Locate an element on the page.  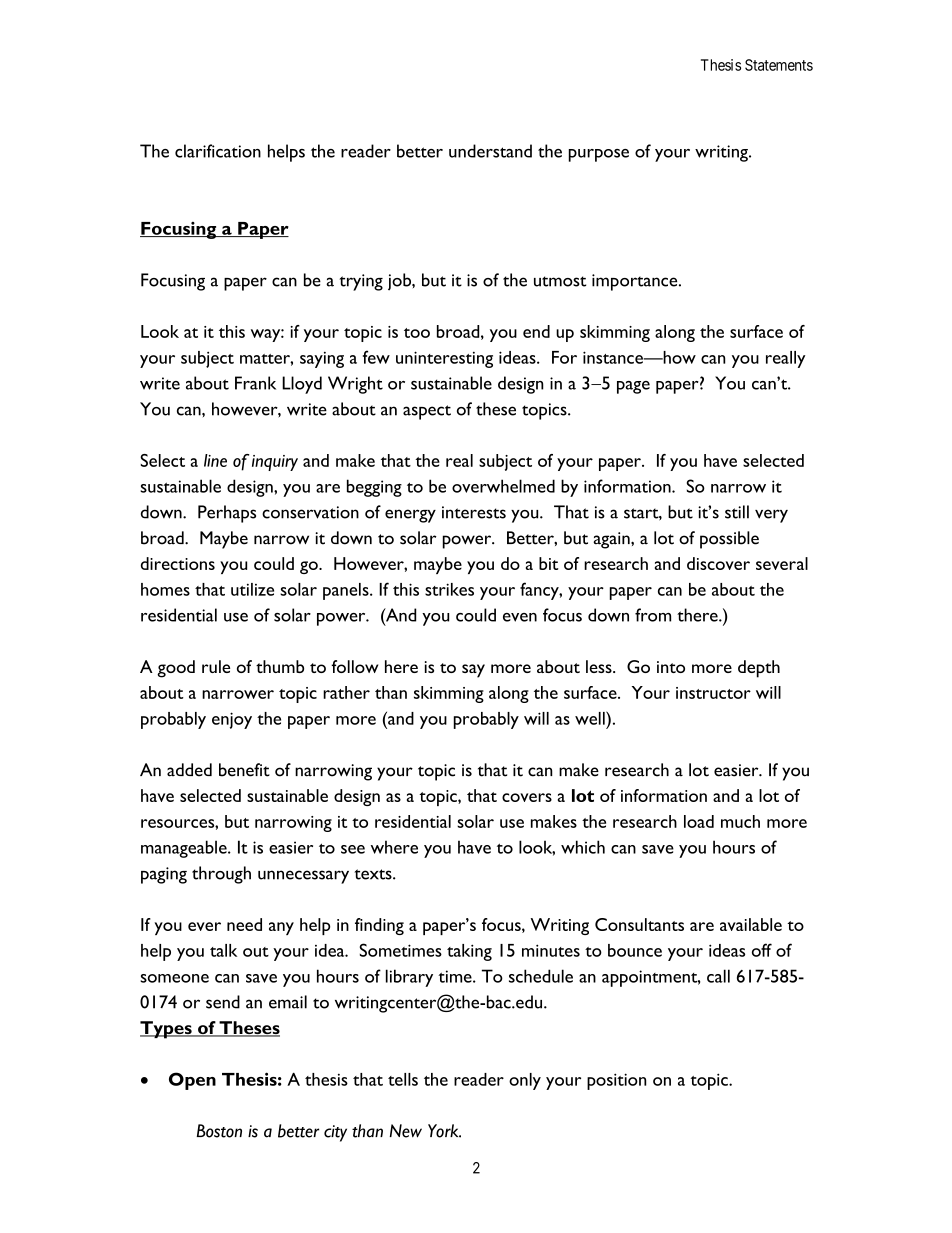
Statements is located at coordinates (779, 65).
